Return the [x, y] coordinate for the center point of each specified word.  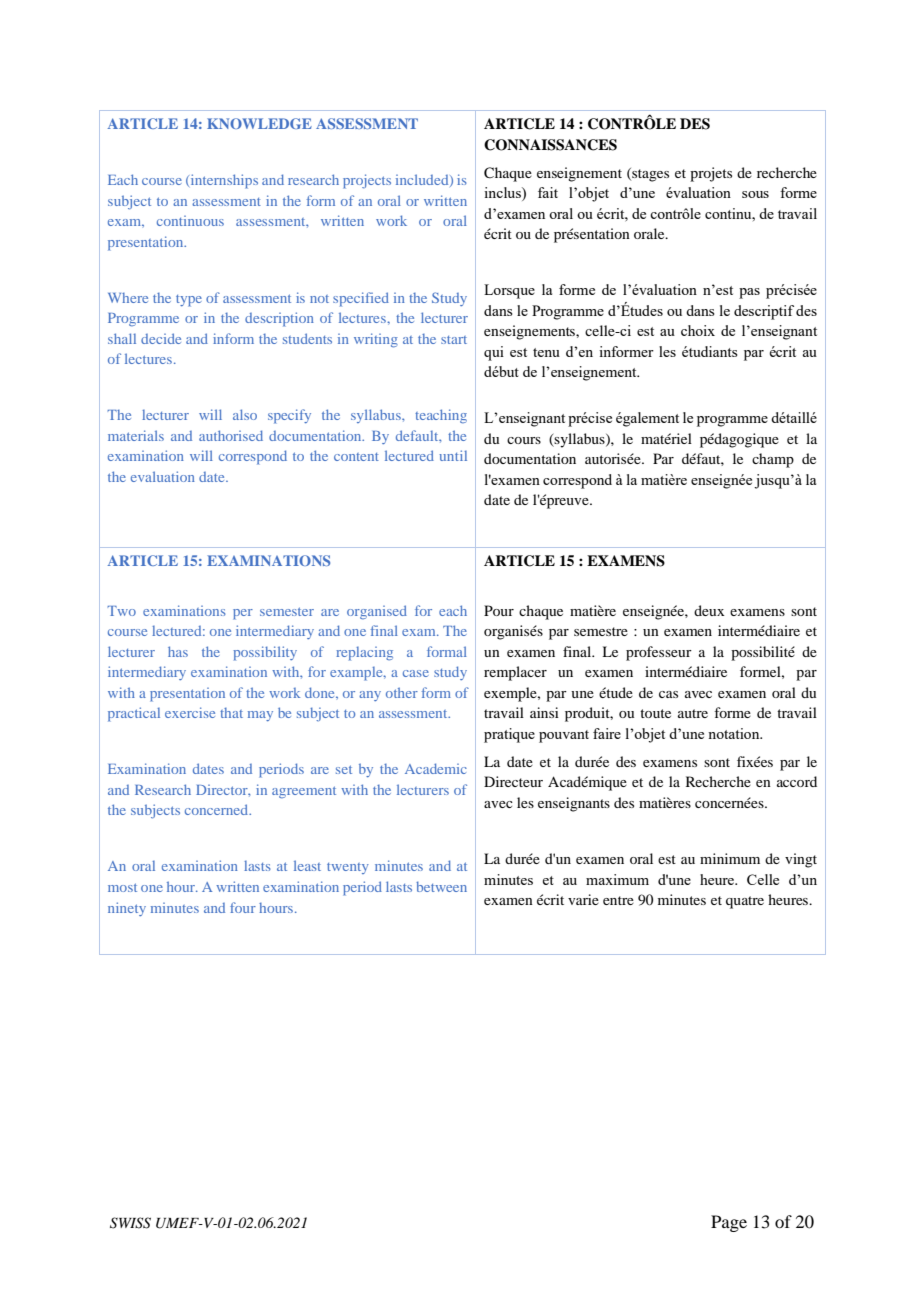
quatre [745, 902]
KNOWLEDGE [259, 123]
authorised [231, 435]
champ [773, 460]
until [453, 455]
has [178, 651]
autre [693, 713]
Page [729, 1223]
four [243, 907]
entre [618, 900]
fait [548, 192]
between [441, 886]
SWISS [130, 1223]
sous [755, 194]
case [416, 673]
